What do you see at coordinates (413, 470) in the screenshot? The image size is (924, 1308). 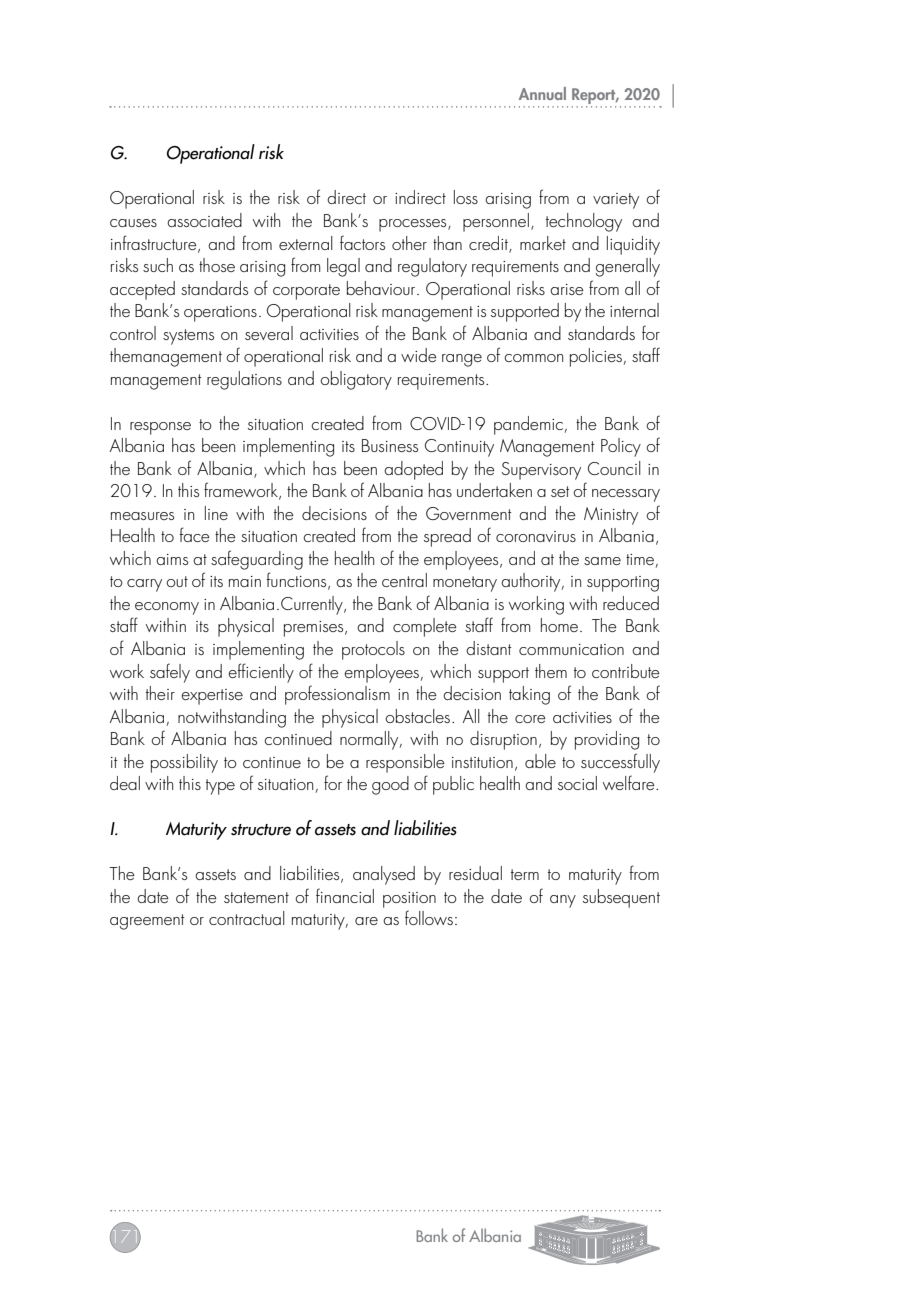 I see `adopted` at bounding box center [413, 470].
